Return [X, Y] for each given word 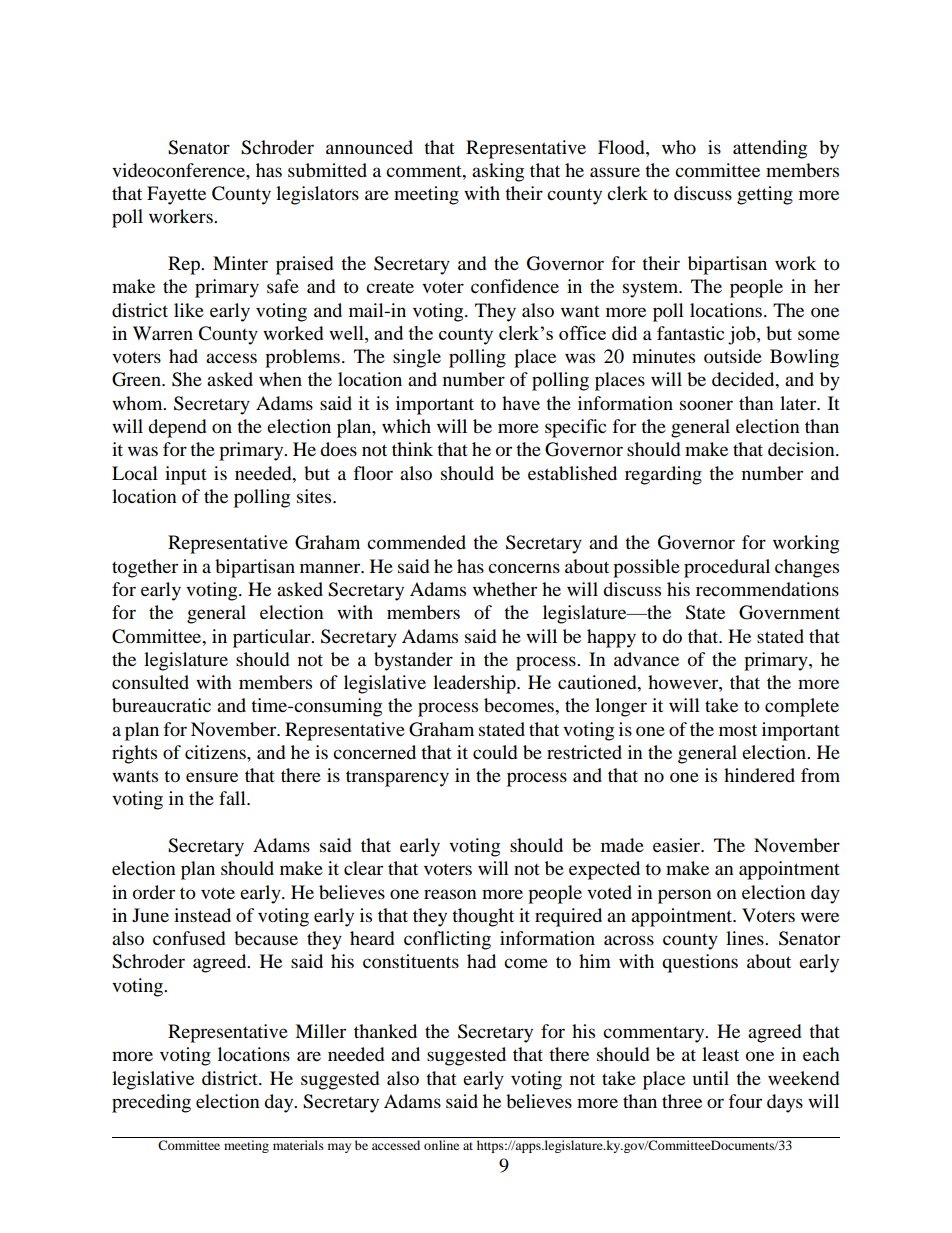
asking [498, 172]
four [745, 1101]
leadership [475, 684]
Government [789, 612]
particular [273, 638]
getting [765, 195]
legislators [317, 195]
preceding [151, 1103]
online [441, 1145]
